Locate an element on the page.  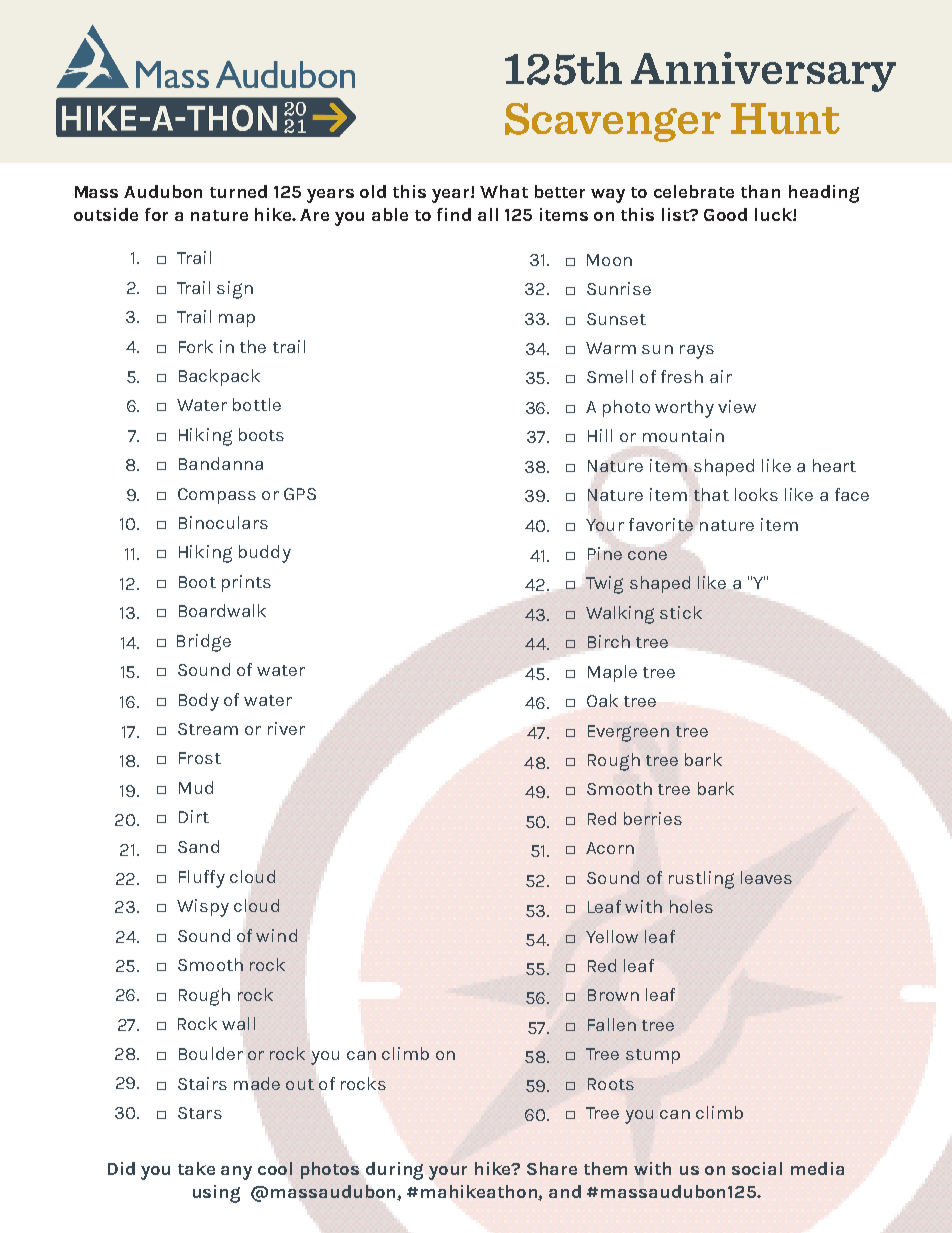
berries is located at coordinates (653, 818).
